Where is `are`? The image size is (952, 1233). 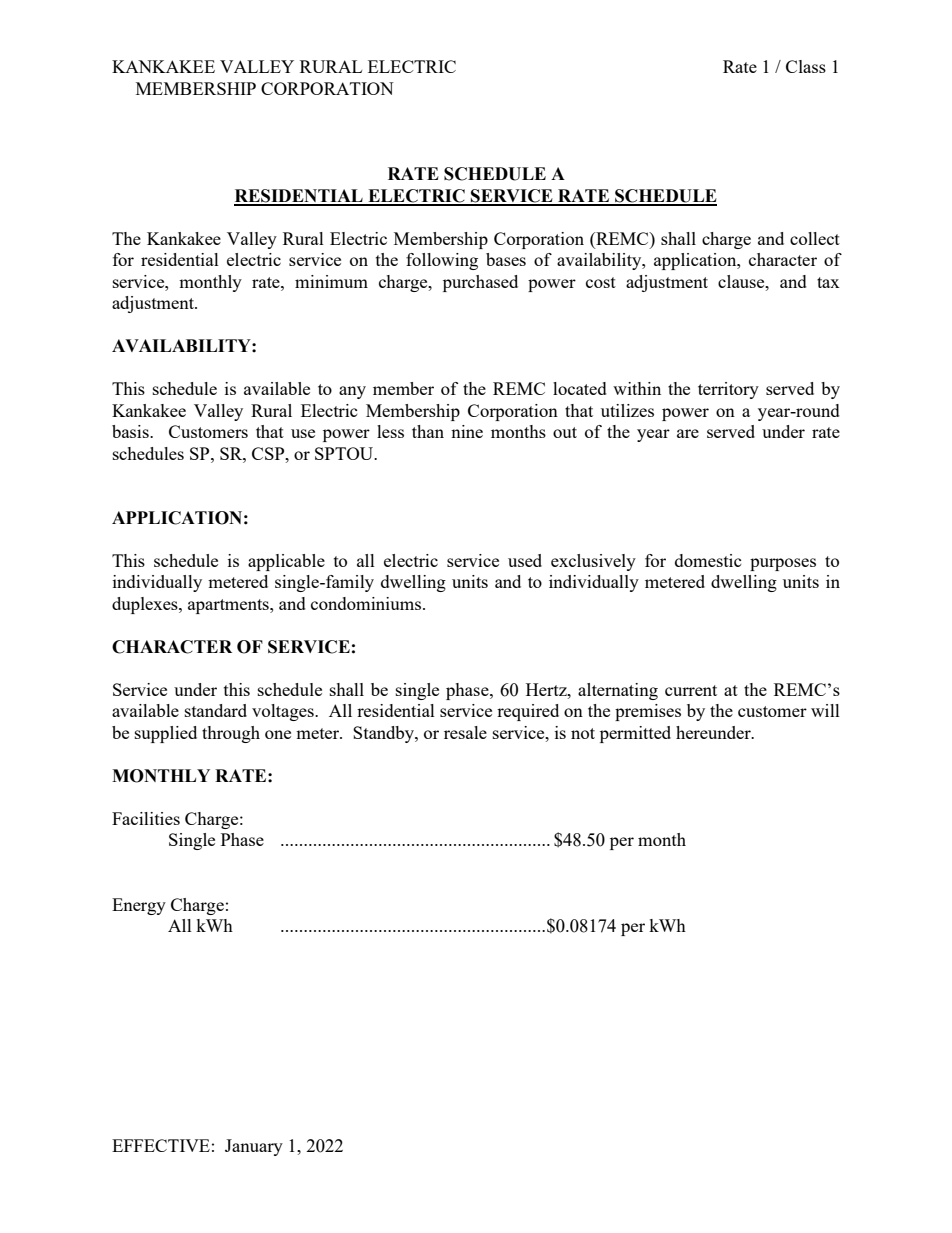 are is located at coordinates (688, 433).
